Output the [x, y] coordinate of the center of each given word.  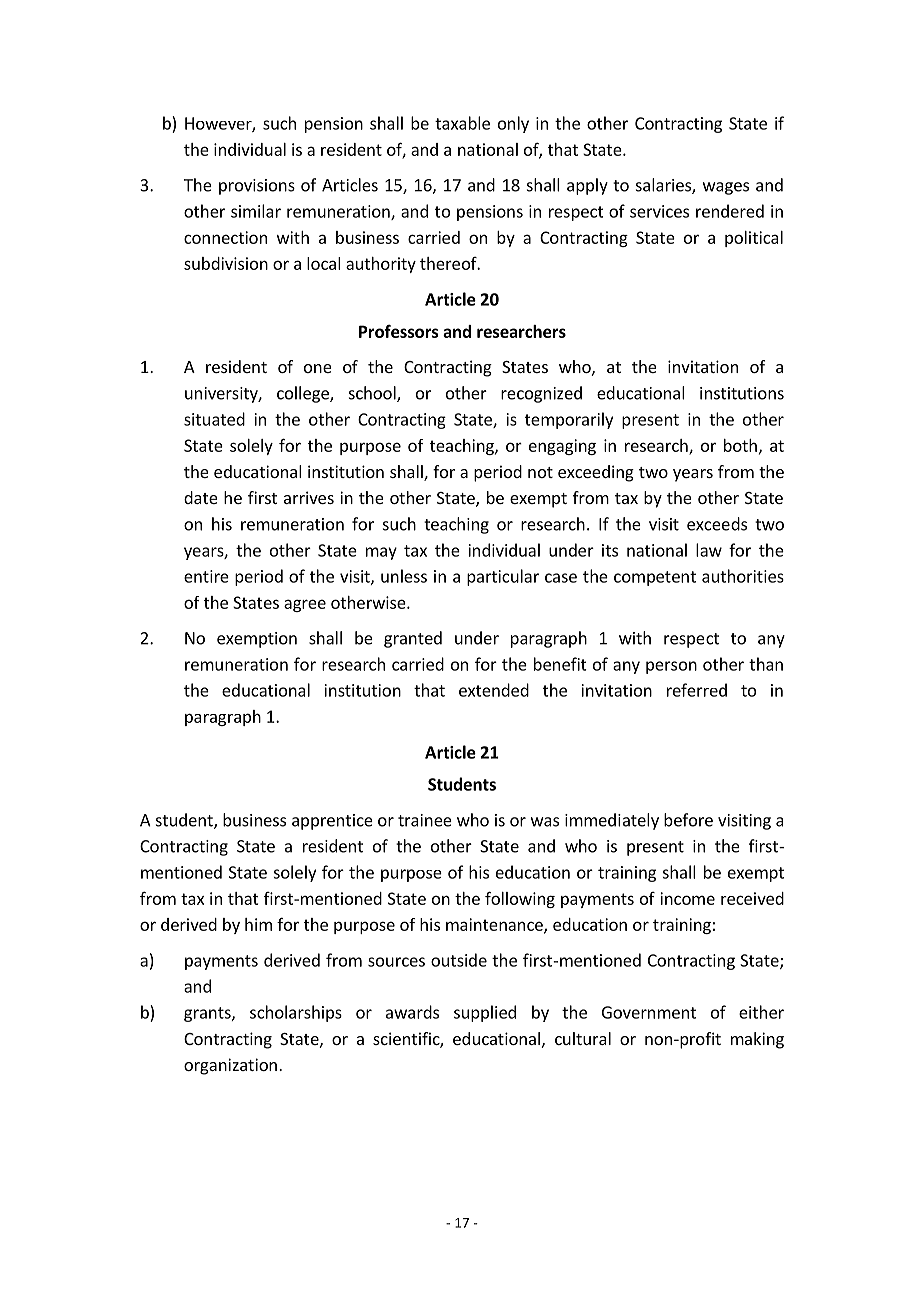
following [520, 899]
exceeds [717, 524]
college [304, 394]
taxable [462, 123]
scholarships [296, 1013]
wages [726, 188]
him [258, 924]
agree [305, 605]
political [754, 239]
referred [697, 690]
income [687, 898]
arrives [309, 497]
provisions [257, 187]
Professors [399, 331]
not [540, 472]
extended [494, 690]
